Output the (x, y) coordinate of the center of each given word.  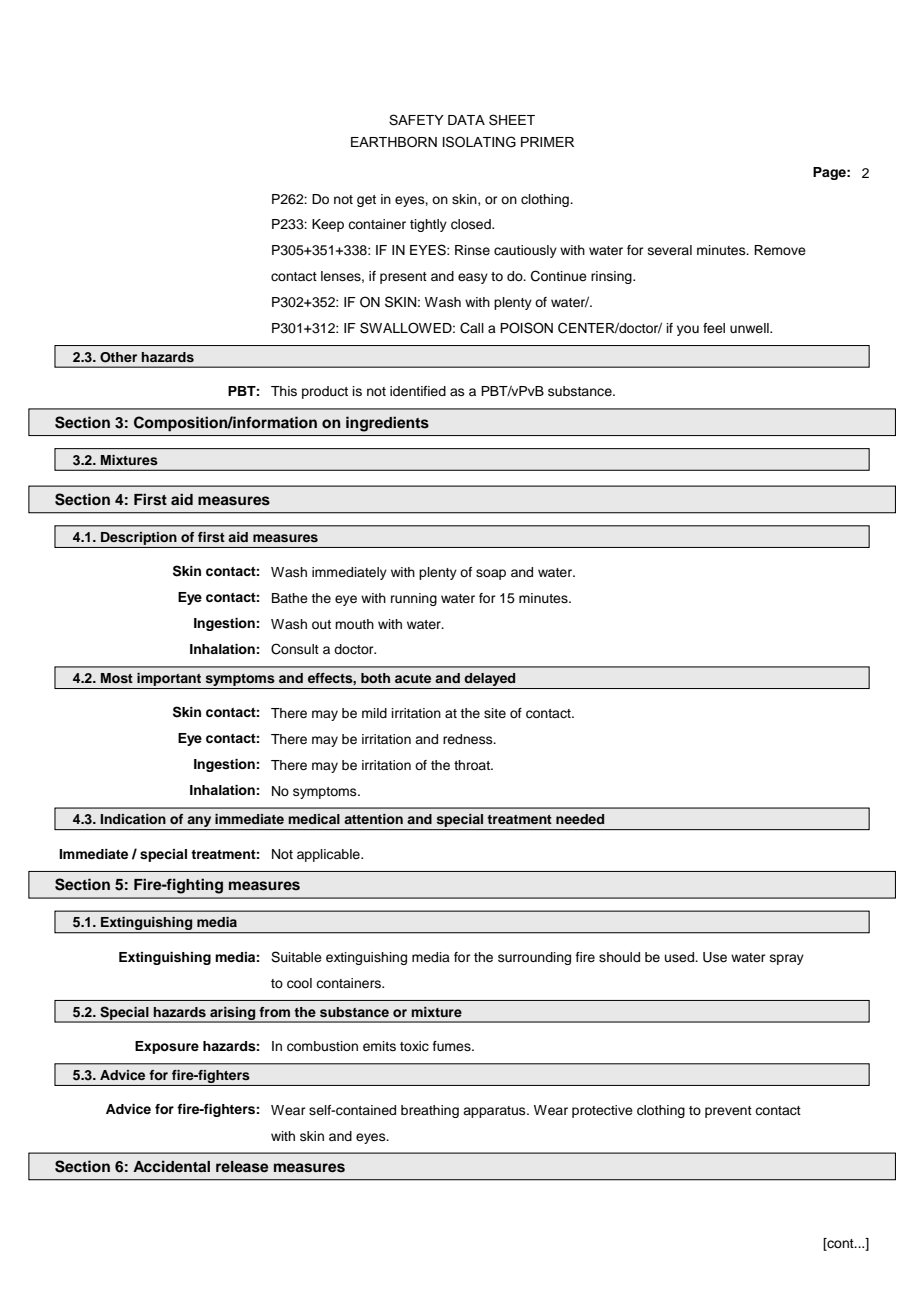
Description (139, 538)
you (688, 330)
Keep (328, 225)
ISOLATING (479, 142)
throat (473, 765)
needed (580, 819)
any (199, 823)
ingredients (387, 424)
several (670, 250)
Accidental (171, 1166)
